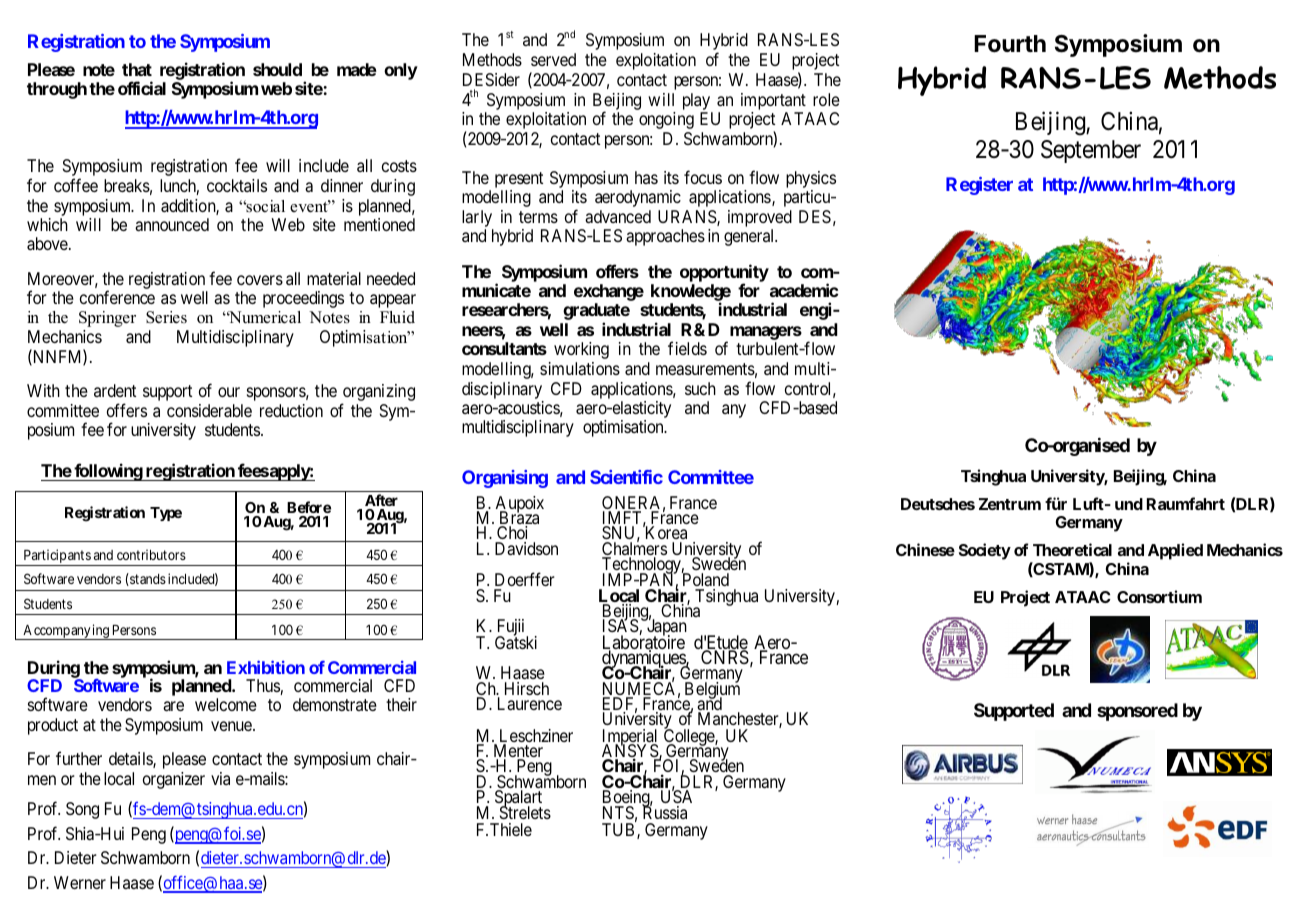  I want to click on Register, so click(979, 186).
